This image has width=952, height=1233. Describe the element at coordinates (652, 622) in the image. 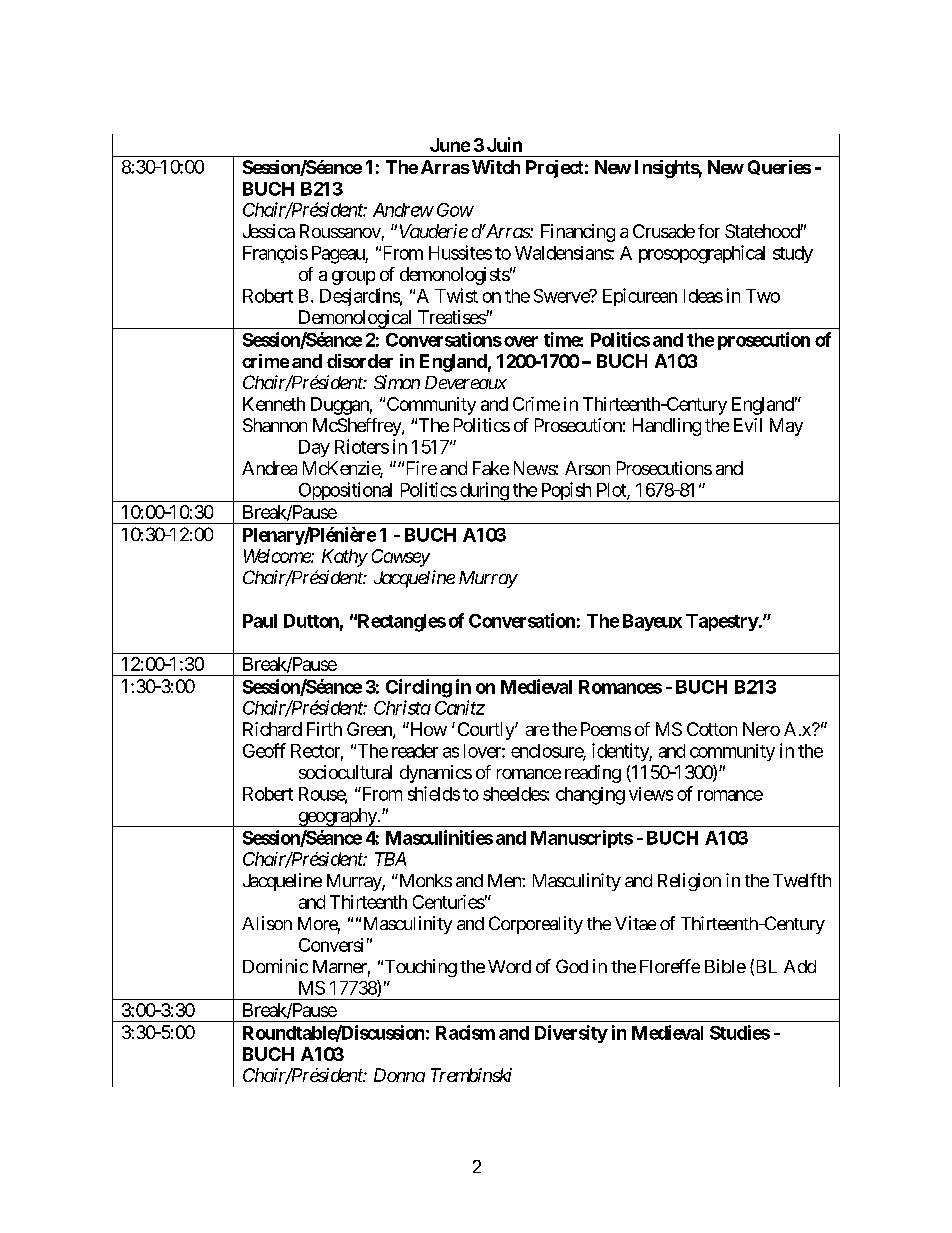

I see `Bayeux` at that location.
